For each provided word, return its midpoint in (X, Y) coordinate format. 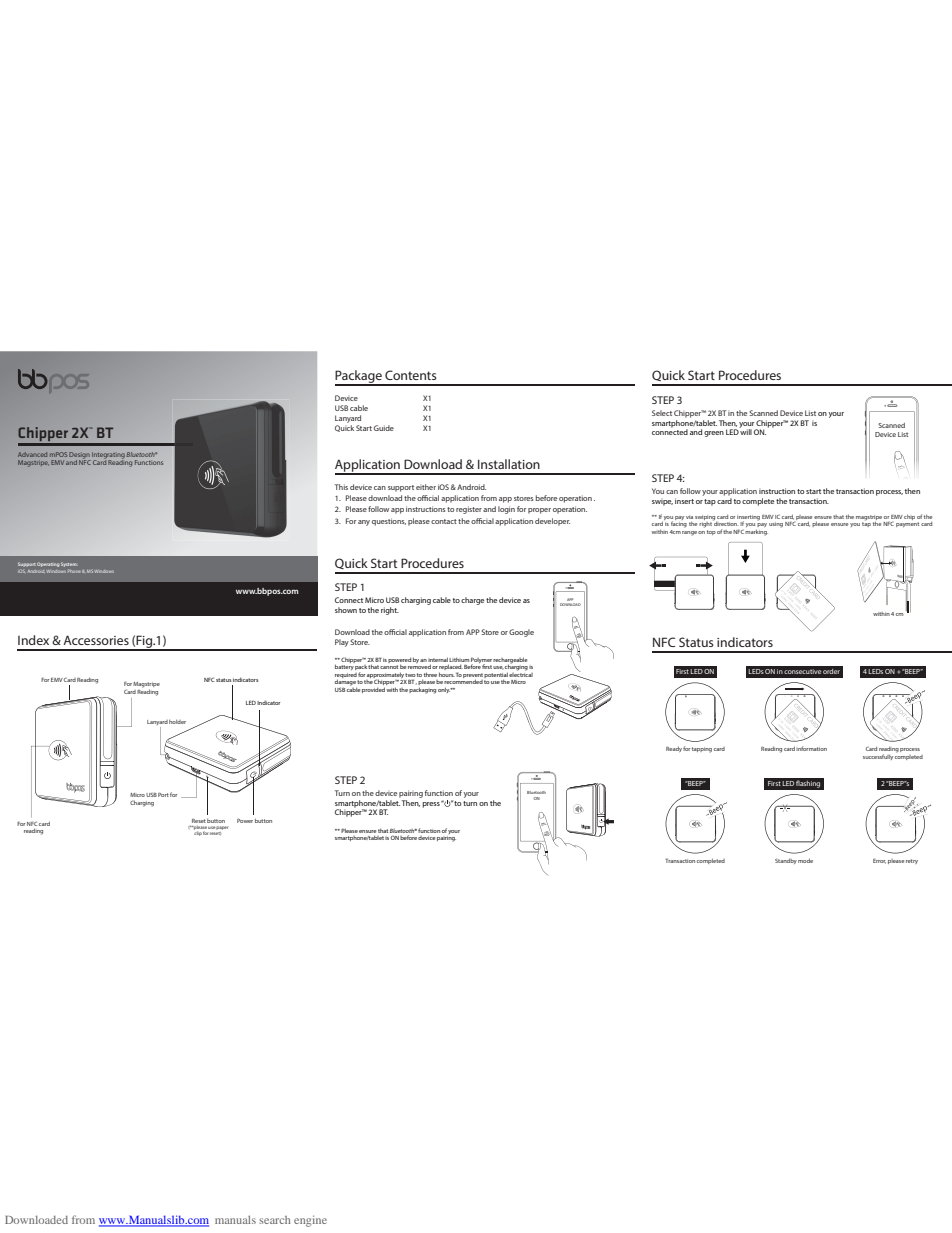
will (745, 431)
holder (177, 722)
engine (310, 1221)
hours (447, 674)
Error (879, 861)
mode (805, 860)
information (811, 748)
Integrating (107, 456)
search (275, 1220)
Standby (786, 861)
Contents (411, 375)
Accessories (96, 640)
